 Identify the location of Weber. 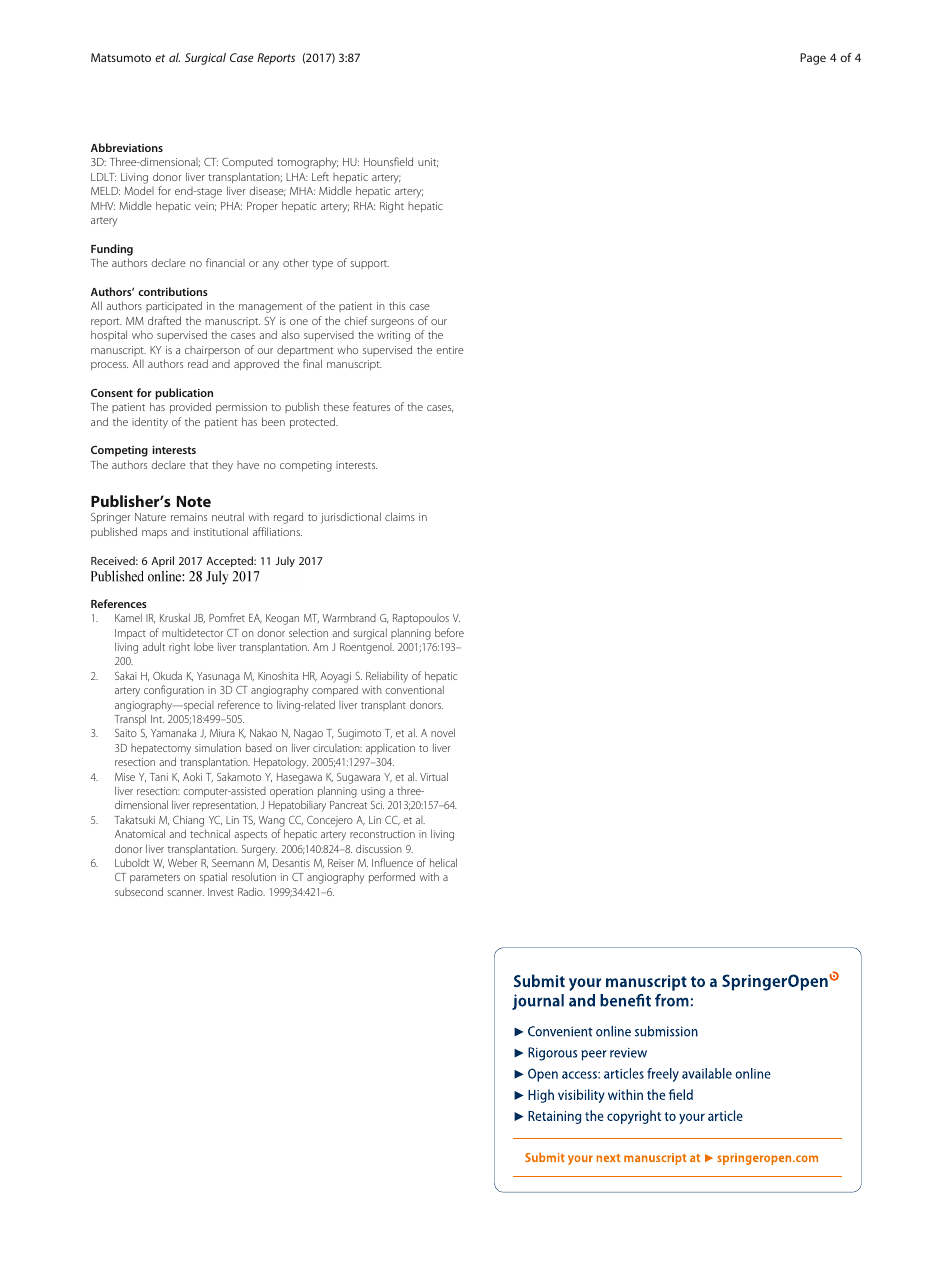
(182, 862).
